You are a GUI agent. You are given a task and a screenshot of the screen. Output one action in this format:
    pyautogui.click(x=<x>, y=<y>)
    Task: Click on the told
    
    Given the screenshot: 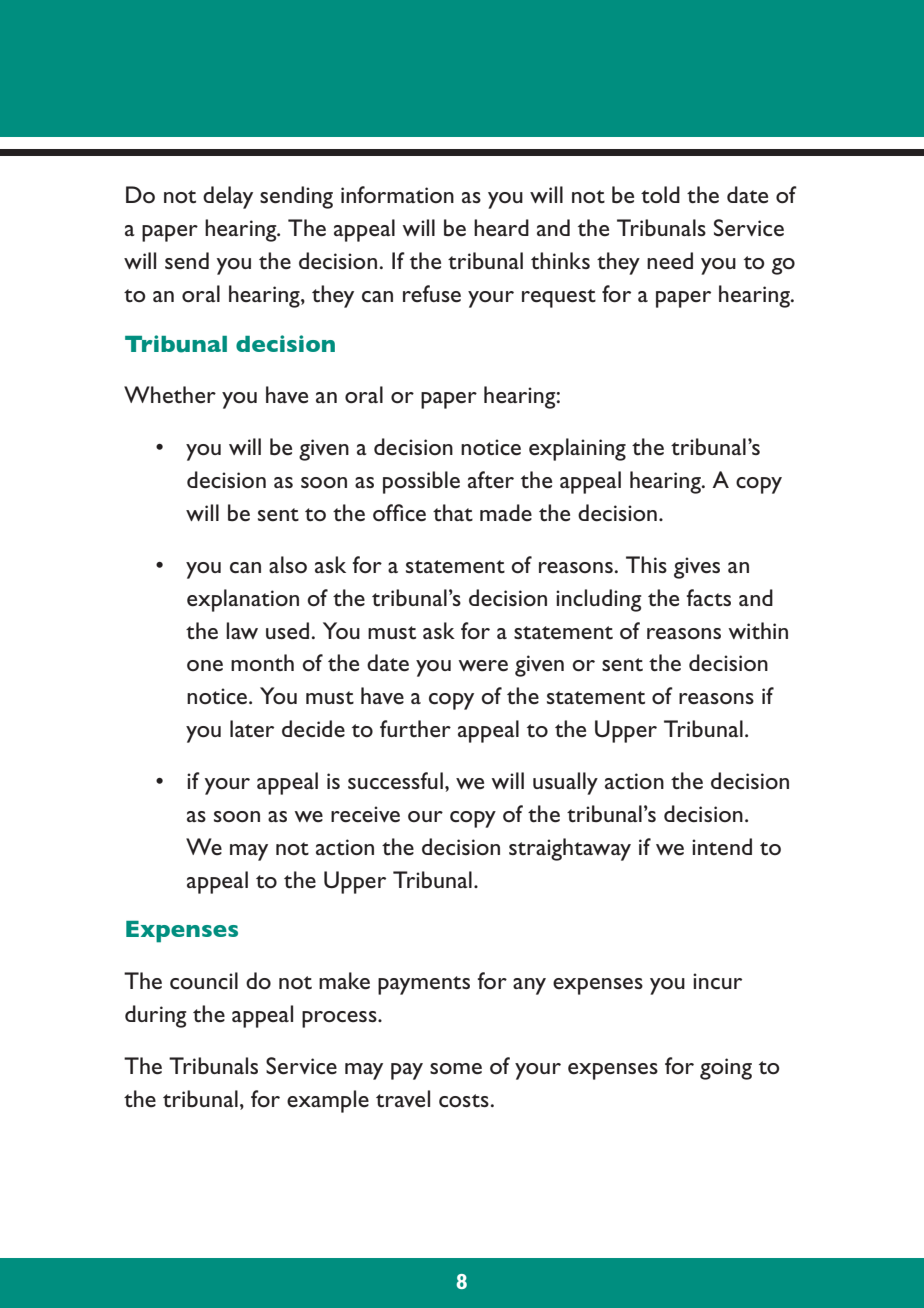 What is the action you would take?
    pyautogui.click(x=660, y=194)
